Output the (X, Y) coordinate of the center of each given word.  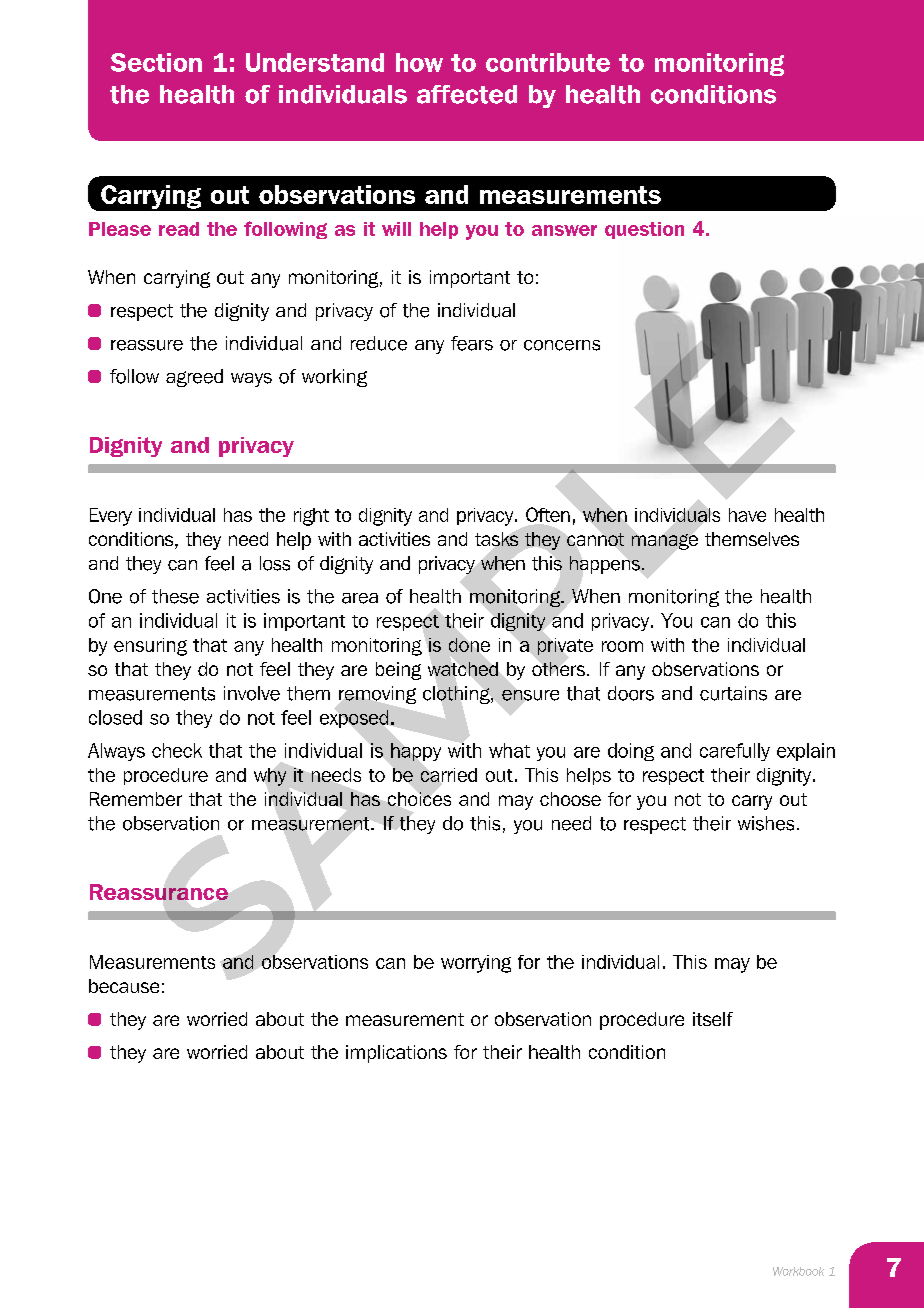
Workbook (798, 1271)
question (644, 230)
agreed (194, 378)
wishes (766, 823)
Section (156, 62)
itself (713, 1019)
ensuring (150, 647)
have (747, 515)
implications (396, 1054)
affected (467, 94)
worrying (476, 964)
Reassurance (159, 892)
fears (472, 343)
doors (631, 693)
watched (463, 669)
